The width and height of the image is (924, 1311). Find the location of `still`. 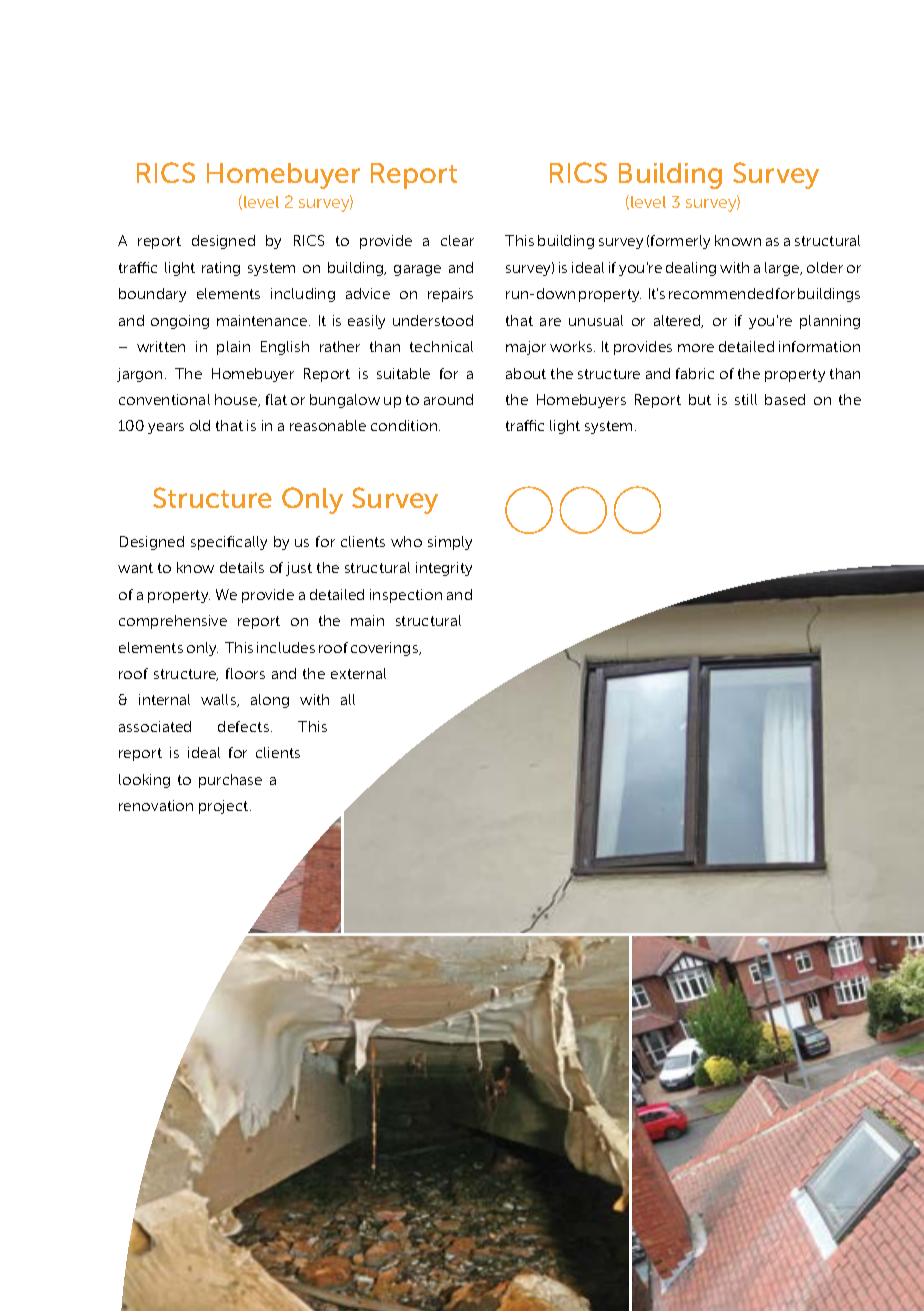

still is located at coordinates (746, 399).
